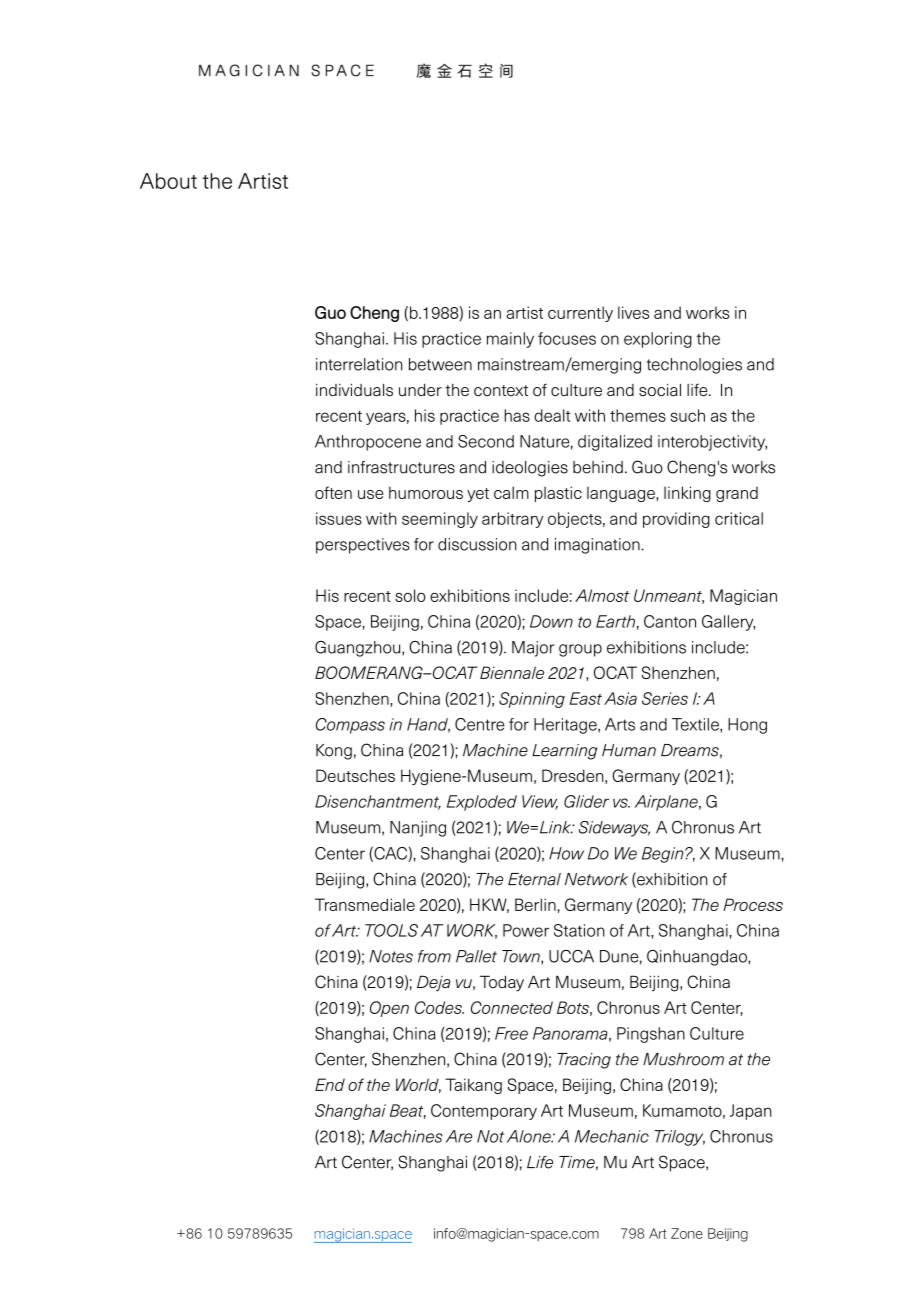 This screenshot has height=1308, width=924. Describe the element at coordinates (670, 621) in the screenshot. I see `Canton` at that location.
